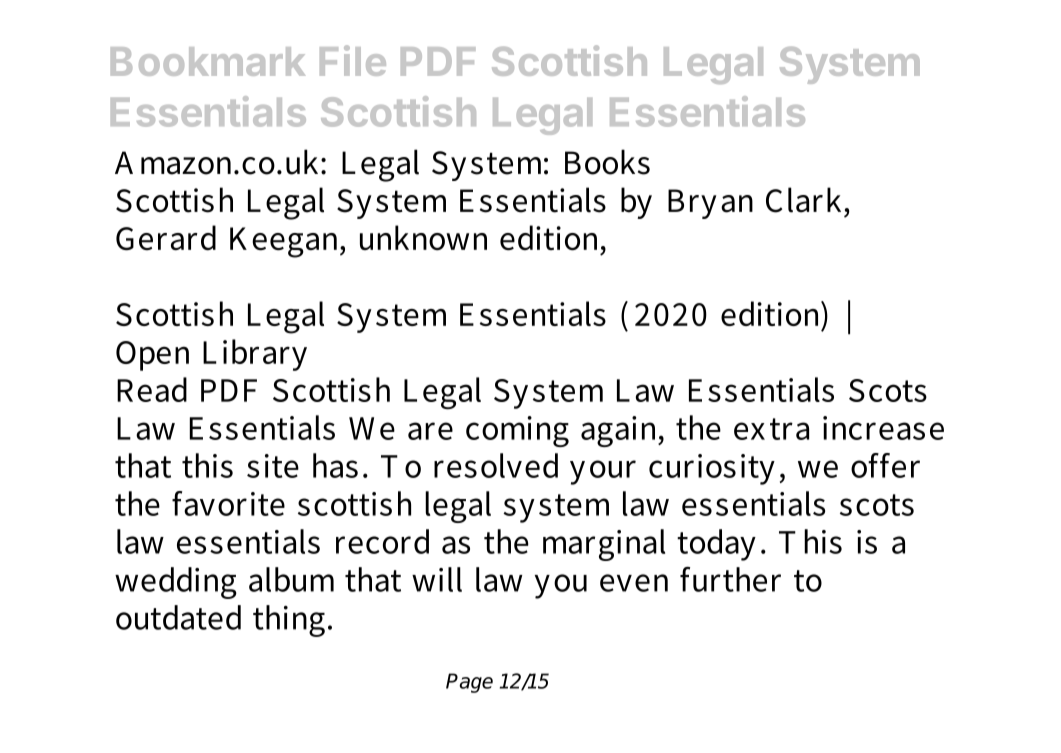 This screenshot has height=753, width=1061. Describe the element at coordinates (806, 200) in the screenshot. I see `Clark` at that location.
